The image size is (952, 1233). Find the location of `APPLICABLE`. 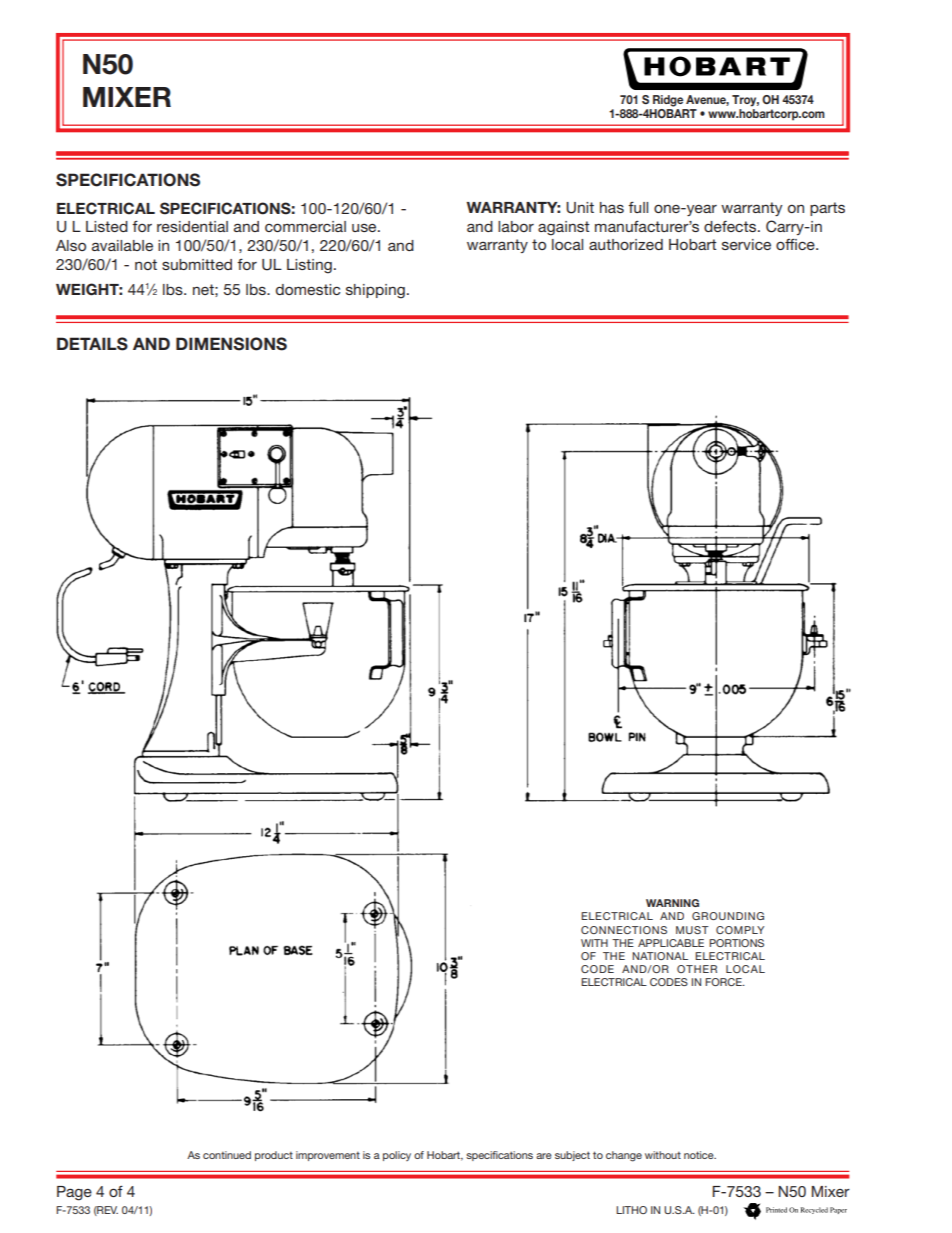

APPLICABLE is located at coordinates (671, 943).
